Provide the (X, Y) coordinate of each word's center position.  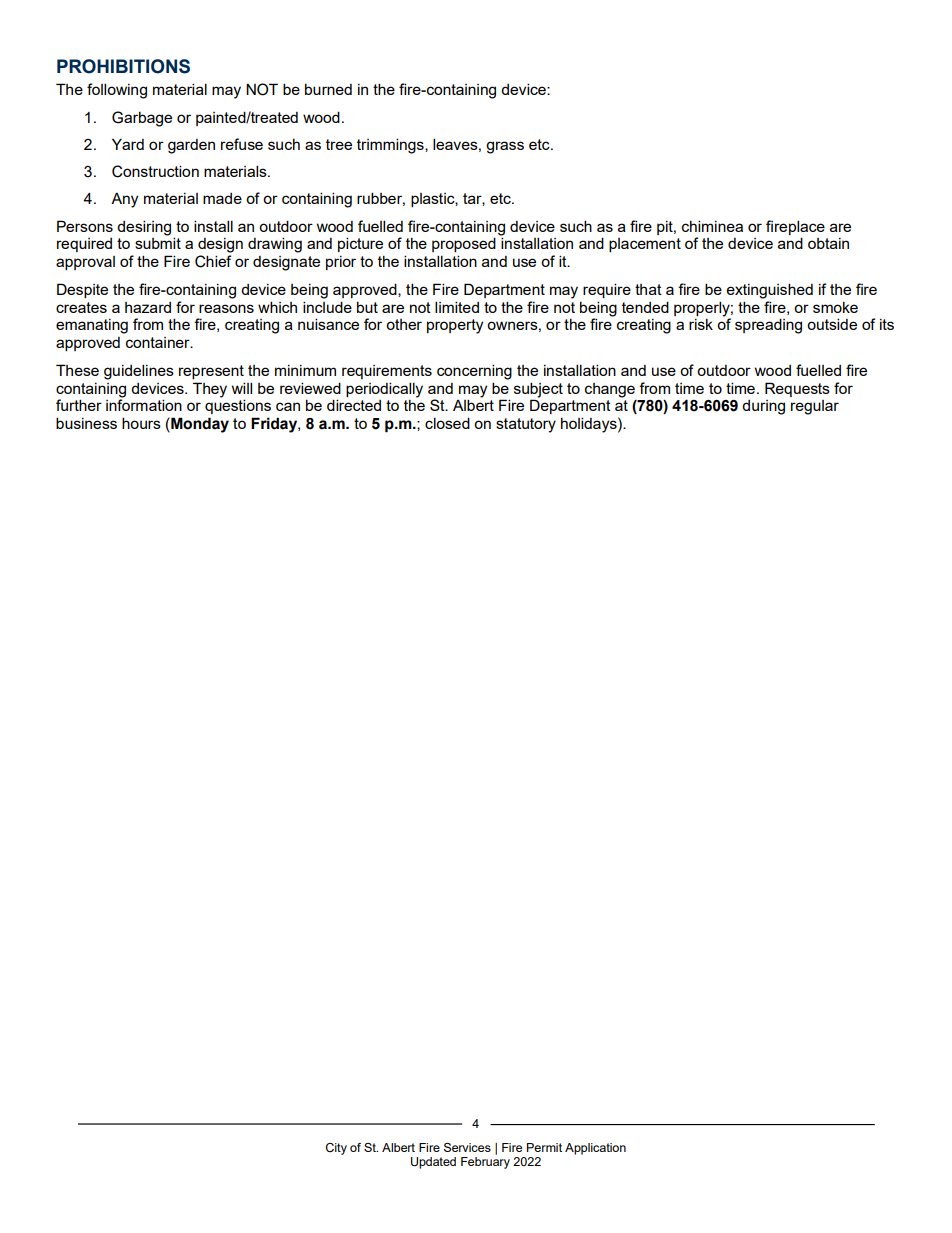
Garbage (142, 119)
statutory (526, 425)
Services (467, 1147)
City (336, 1149)
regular (815, 407)
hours (141, 423)
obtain (828, 243)
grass (505, 147)
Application (595, 1149)
